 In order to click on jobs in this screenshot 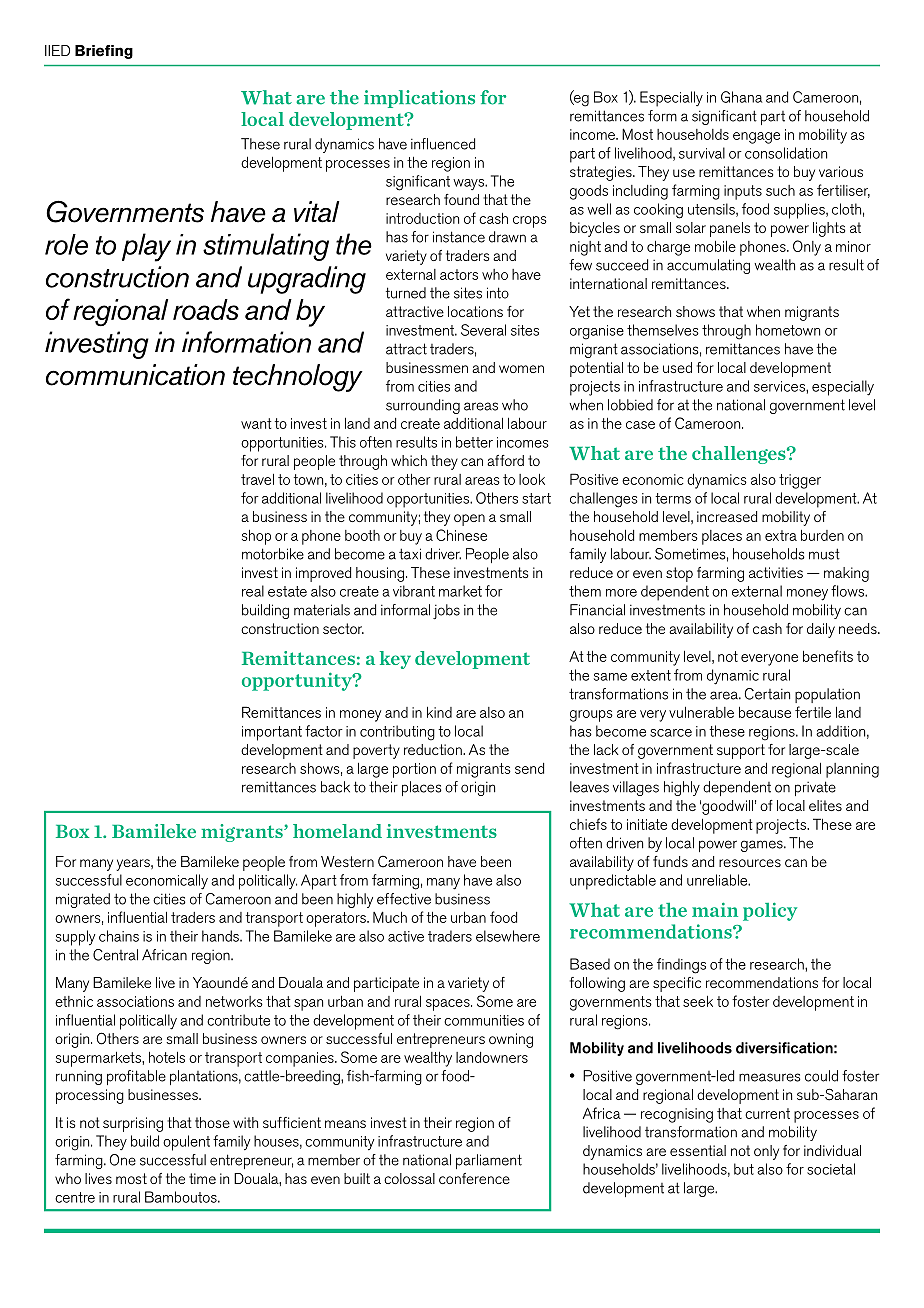, I will do `click(446, 611)`.
